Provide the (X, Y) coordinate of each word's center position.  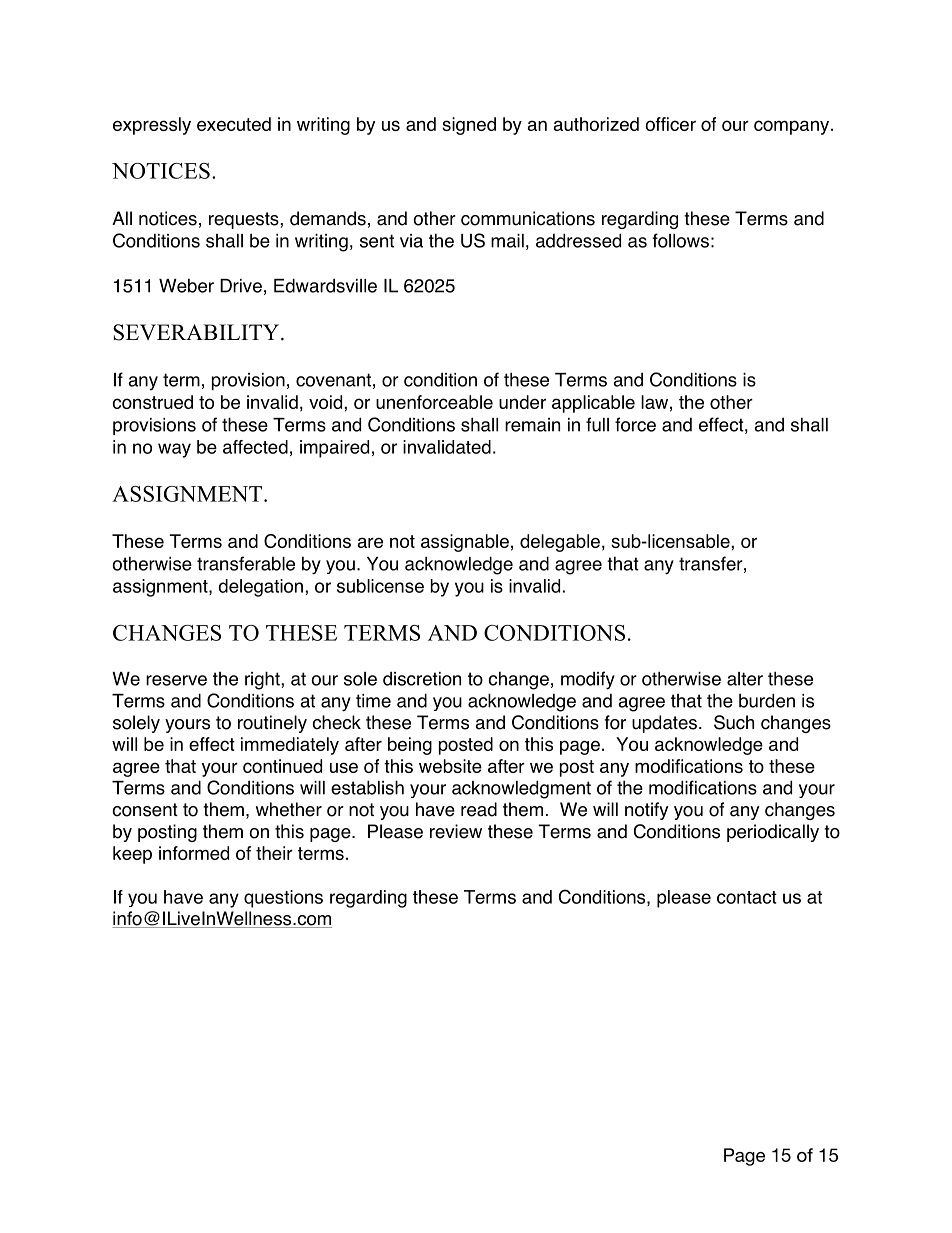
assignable (465, 543)
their (274, 853)
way (174, 450)
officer (671, 124)
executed (234, 124)
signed (469, 126)
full (597, 424)
